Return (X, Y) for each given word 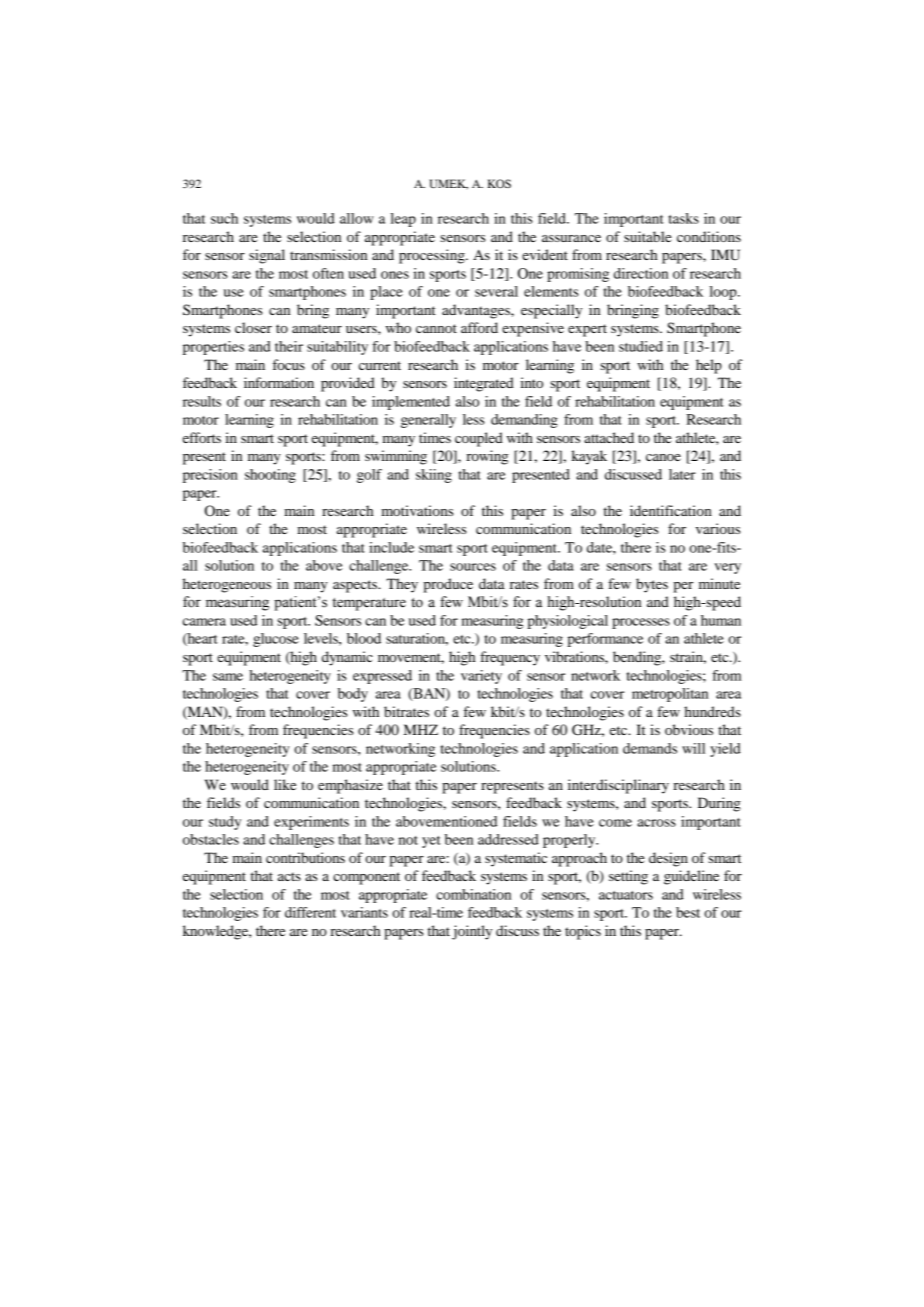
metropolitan (670, 695)
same (228, 677)
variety (481, 677)
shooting (270, 476)
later (682, 474)
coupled (479, 439)
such (224, 218)
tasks (684, 218)
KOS (499, 183)
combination (473, 894)
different (310, 912)
